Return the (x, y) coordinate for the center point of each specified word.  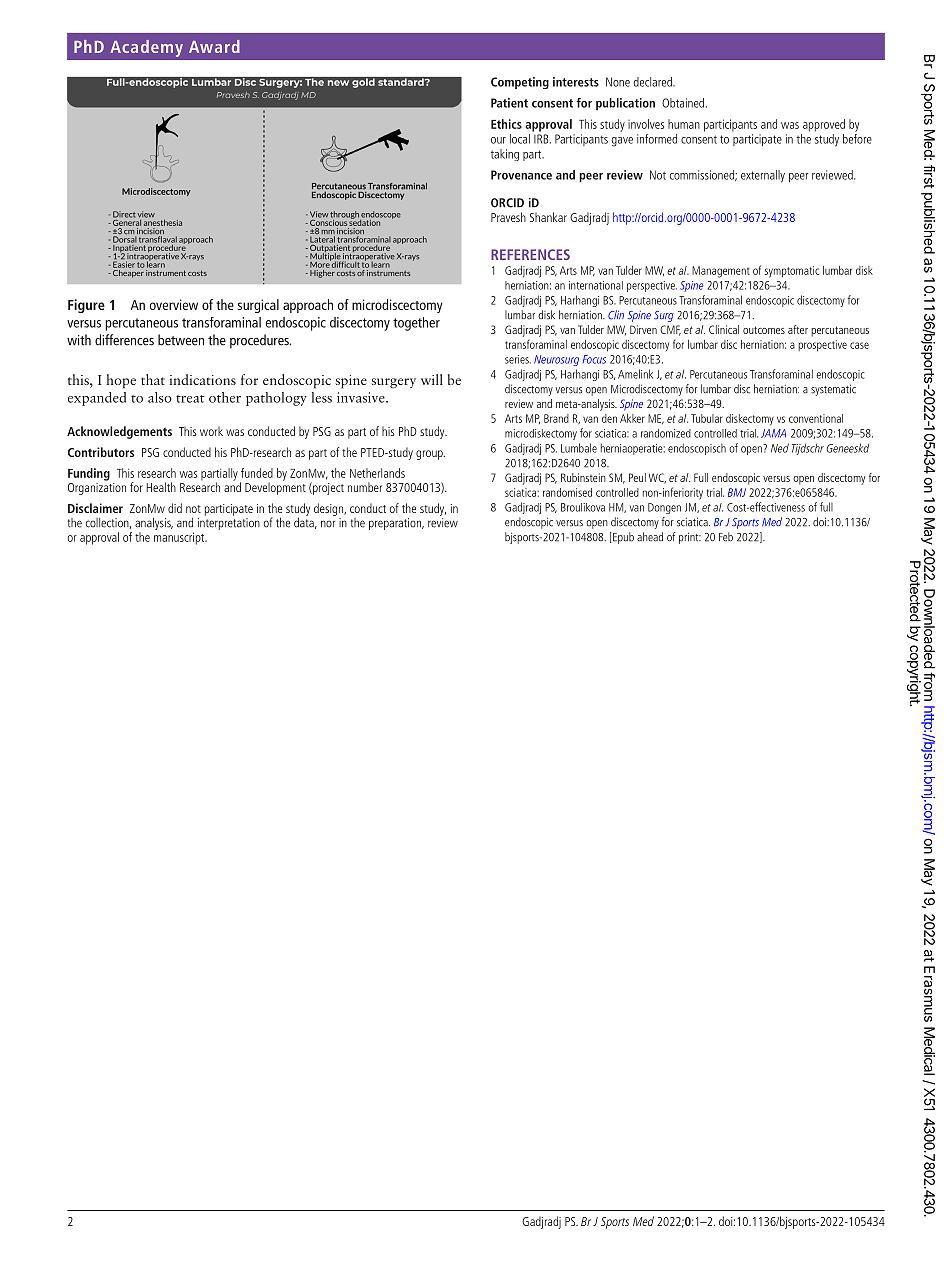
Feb (726, 537)
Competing (520, 83)
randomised (567, 492)
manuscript (180, 538)
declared (654, 82)
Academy (146, 48)
